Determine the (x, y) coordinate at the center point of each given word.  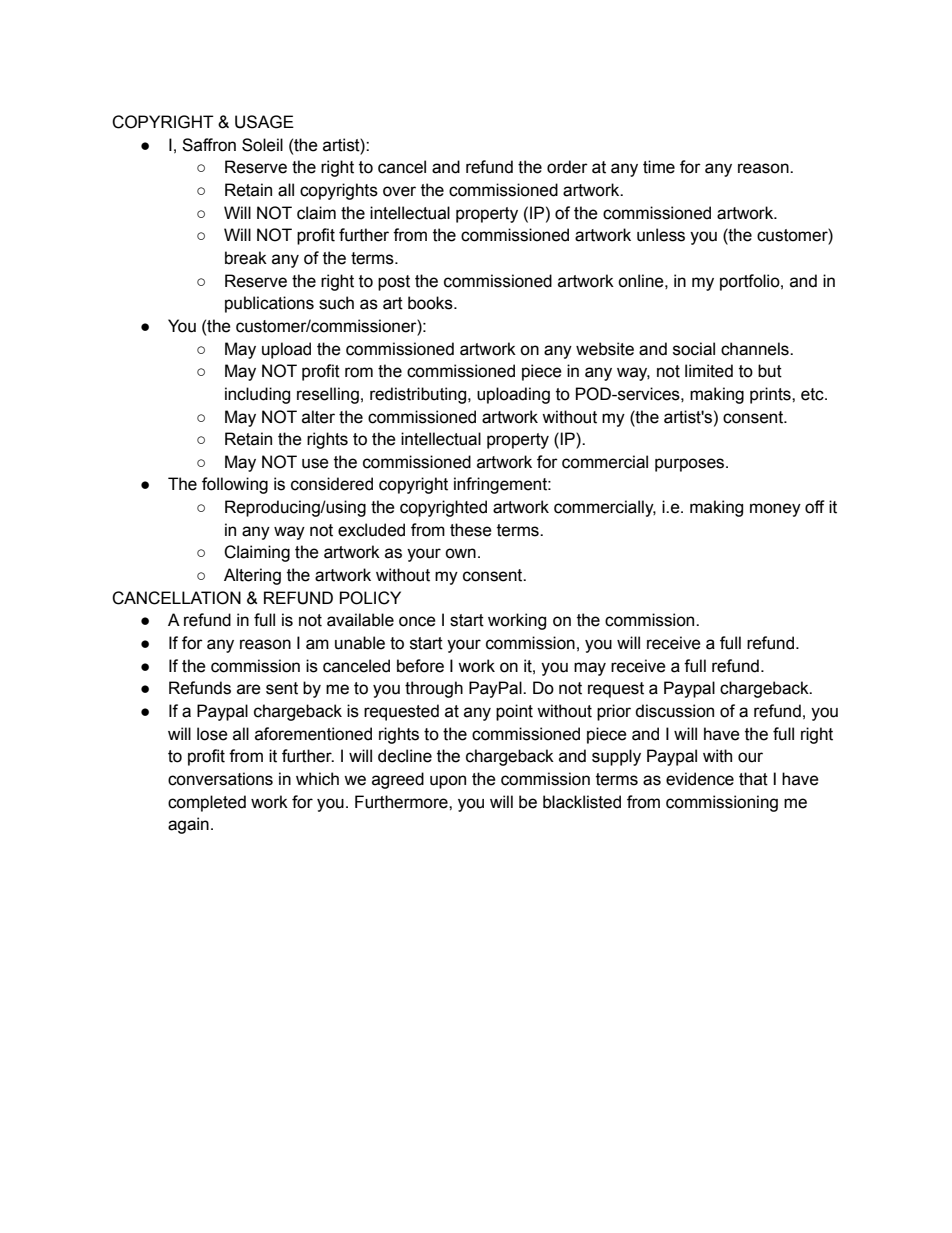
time (659, 167)
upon (448, 782)
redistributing (419, 395)
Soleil (262, 145)
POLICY (370, 598)
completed (207, 803)
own (460, 553)
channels (756, 349)
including (257, 395)
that (753, 779)
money (775, 510)
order (567, 167)
